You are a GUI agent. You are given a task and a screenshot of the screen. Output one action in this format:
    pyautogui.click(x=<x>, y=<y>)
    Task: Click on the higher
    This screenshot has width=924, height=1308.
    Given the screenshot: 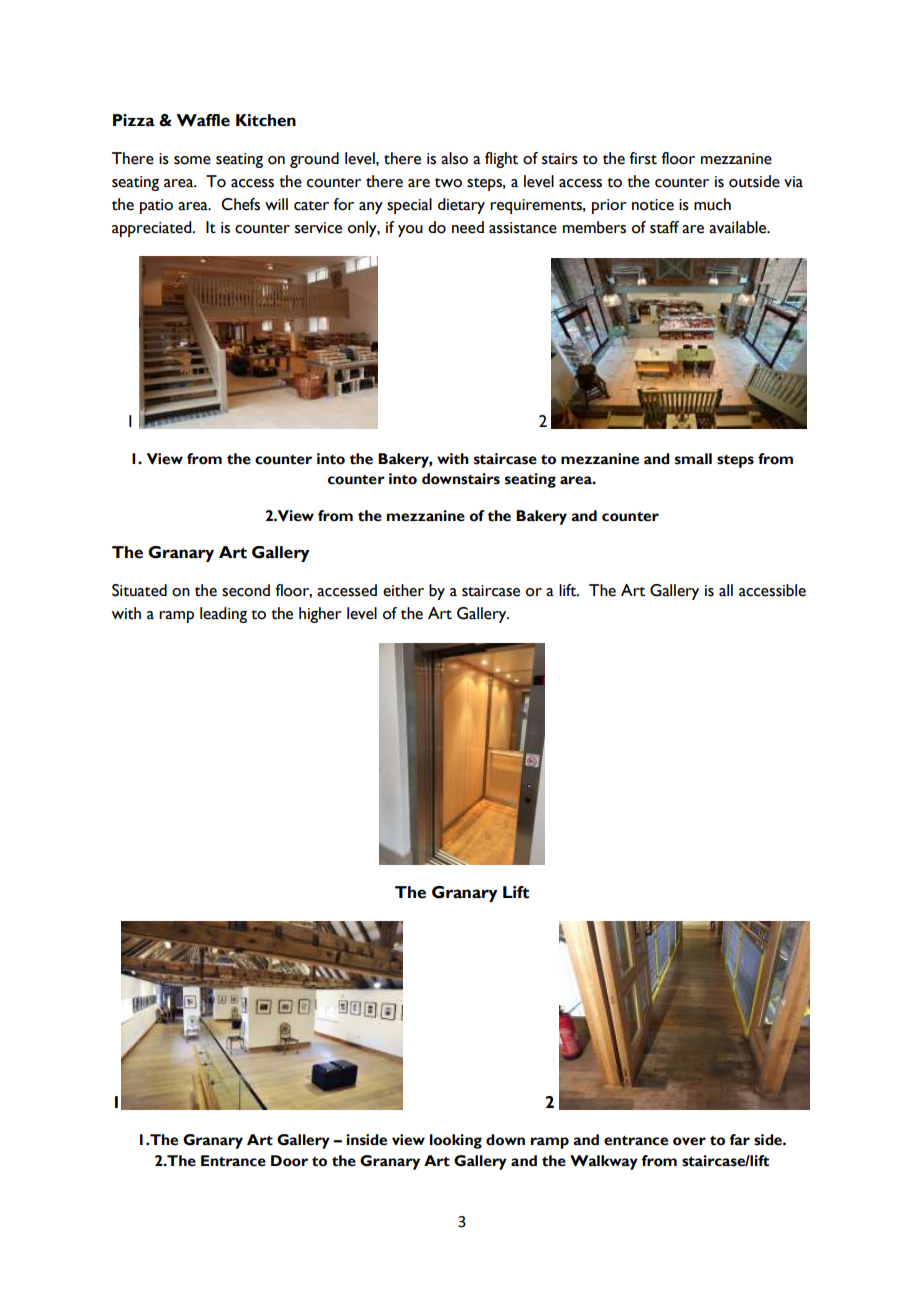 What is the action you would take?
    pyautogui.click(x=320, y=615)
